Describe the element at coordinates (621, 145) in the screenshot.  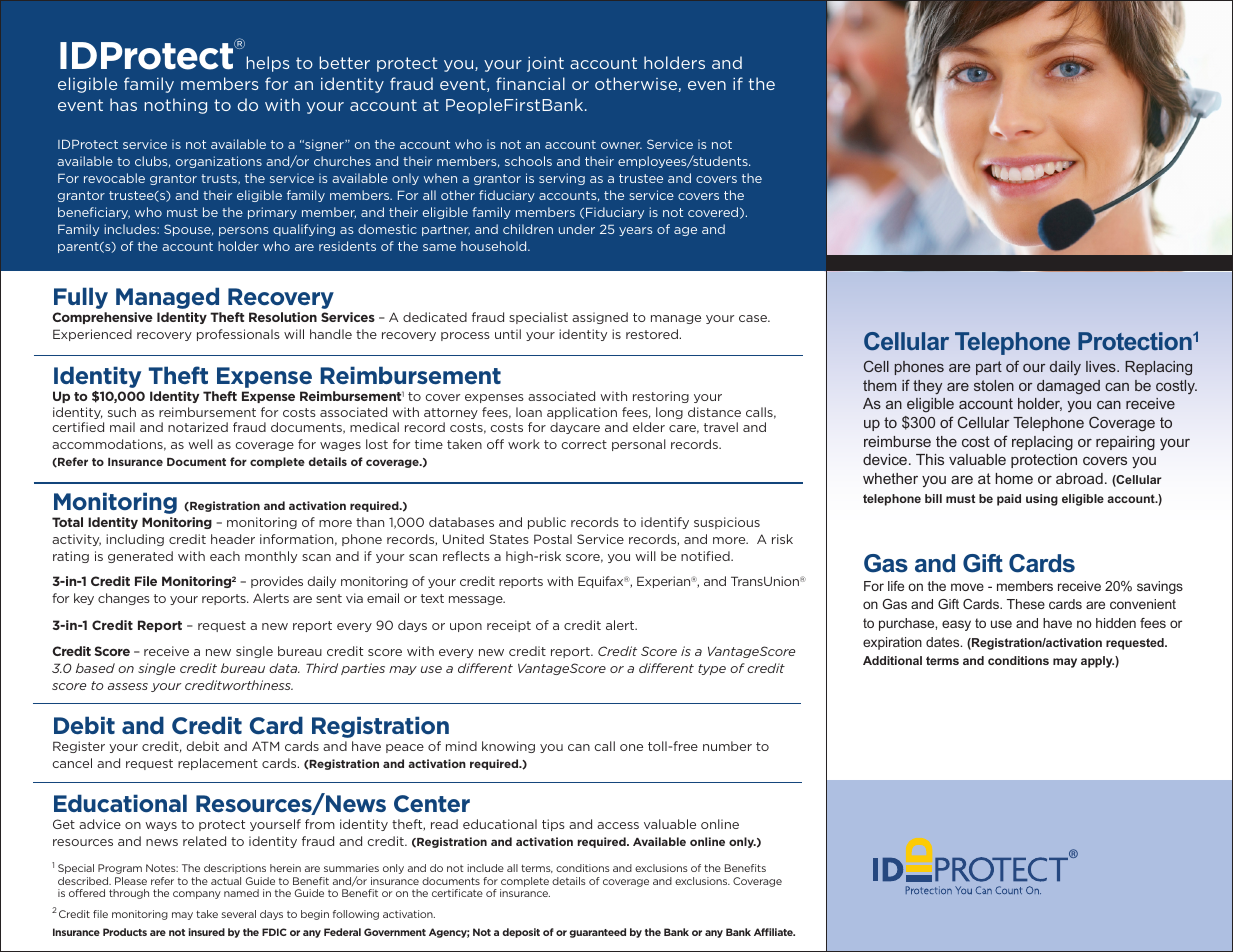
I see `owner` at that location.
